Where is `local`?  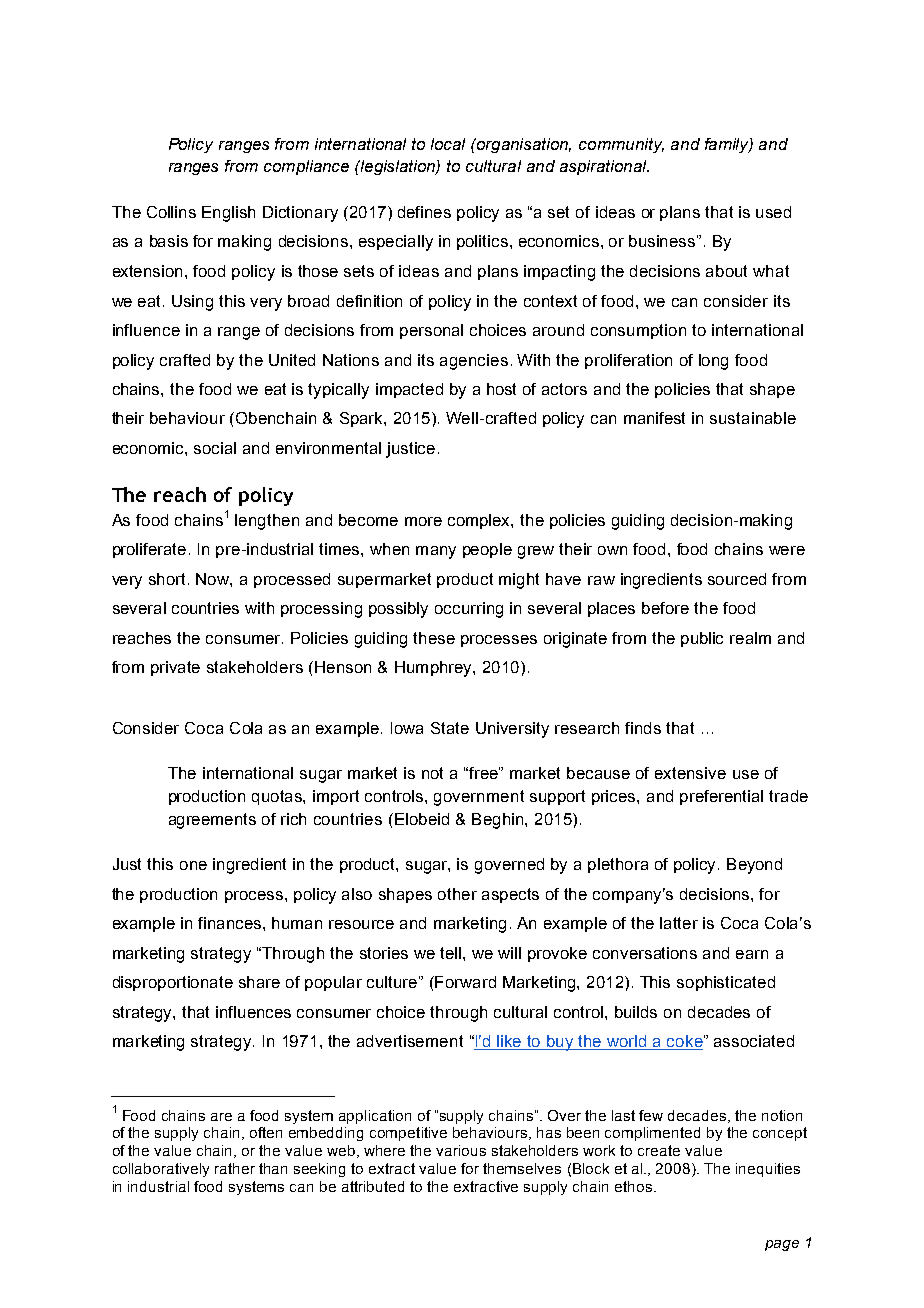
local is located at coordinates (448, 144).
